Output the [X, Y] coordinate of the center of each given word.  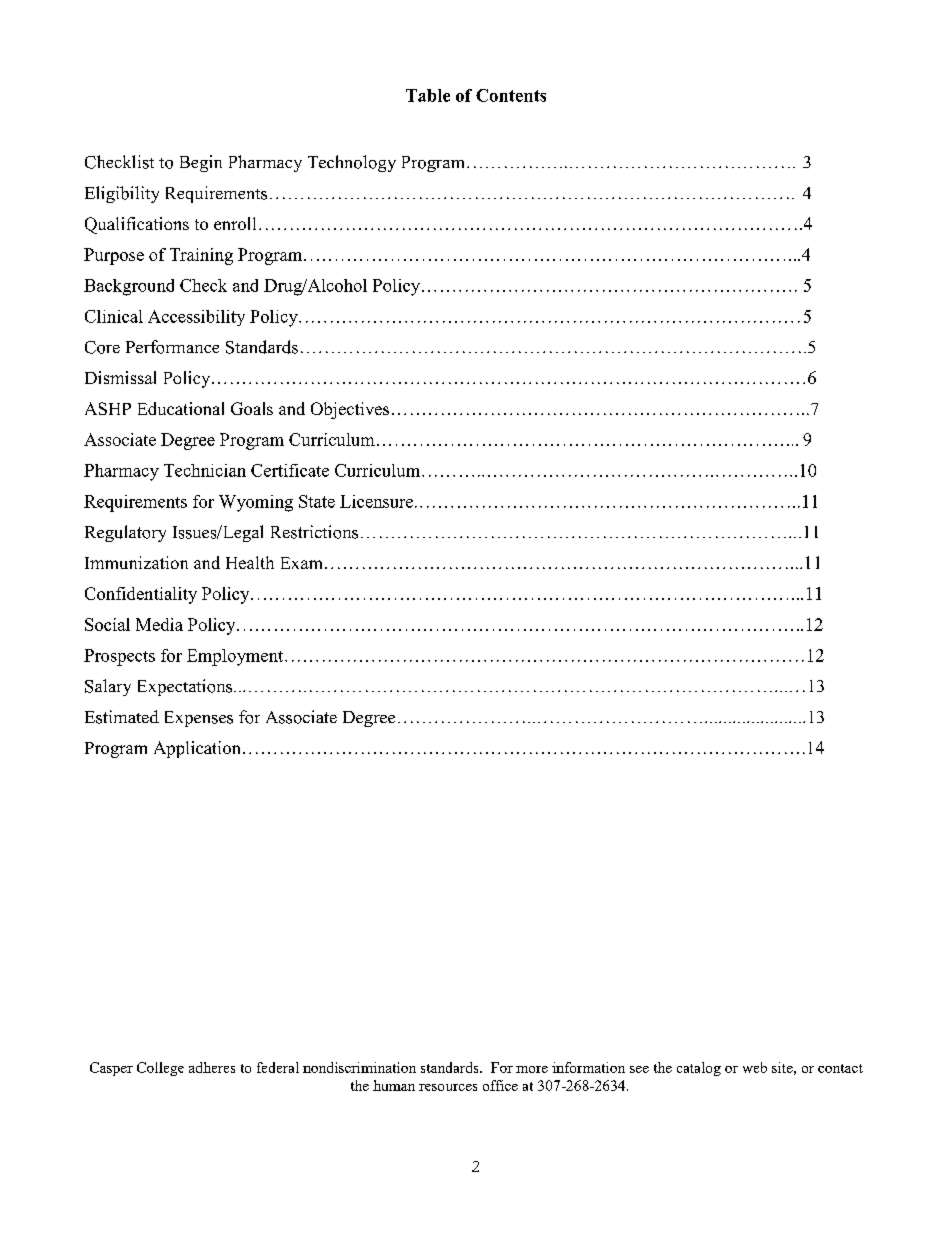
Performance [172, 347]
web [755, 1067]
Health [250, 562]
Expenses [199, 719]
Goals [252, 408]
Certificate [290, 470]
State [317, 501]
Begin [201, 163]
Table [428, 95]
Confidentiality [141, 595]
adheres [212, 1067]
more [532, 1069]
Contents [511, 95]
